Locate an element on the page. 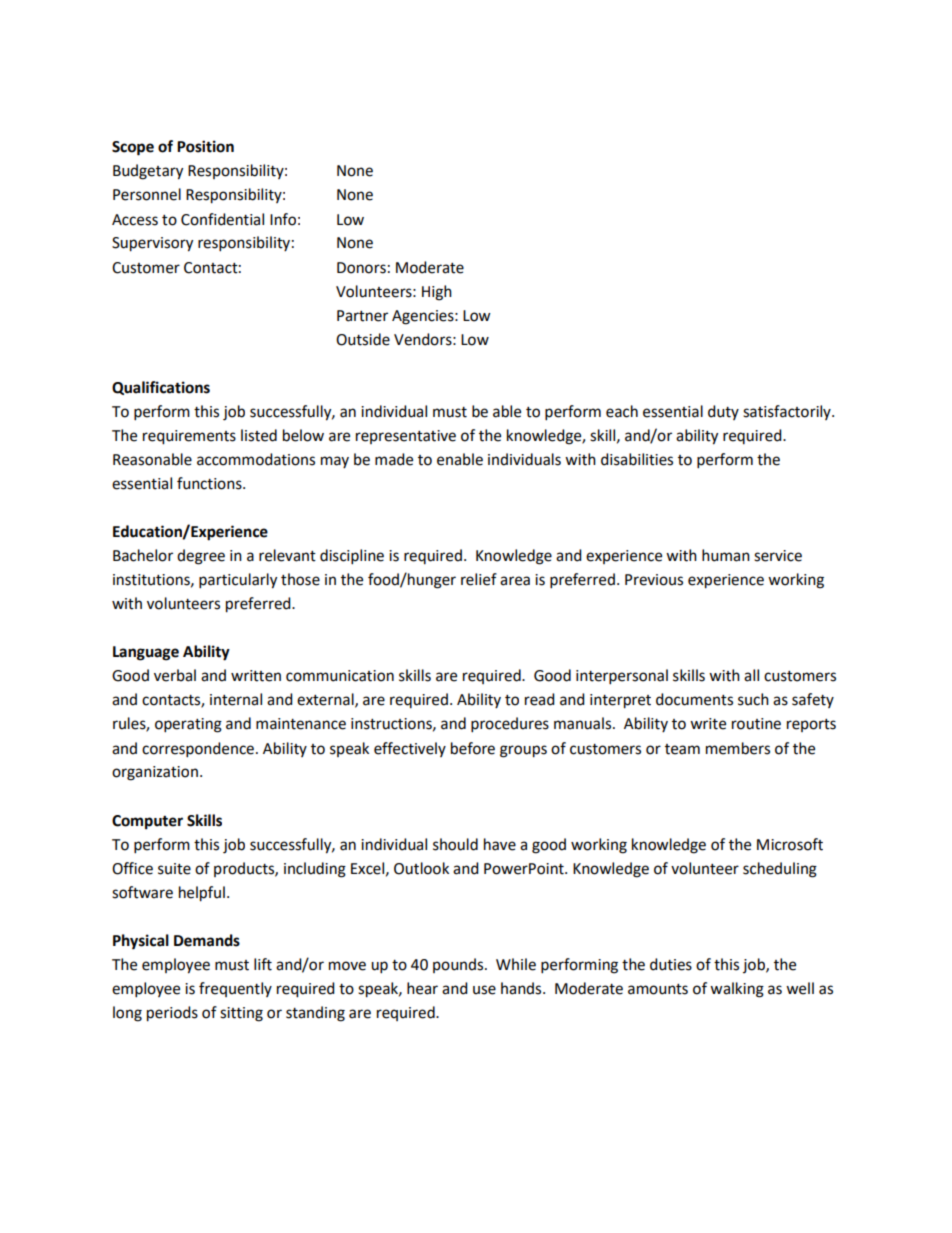 This page has height=1233, width=952. requirements is located at coordinates (189, 437).
